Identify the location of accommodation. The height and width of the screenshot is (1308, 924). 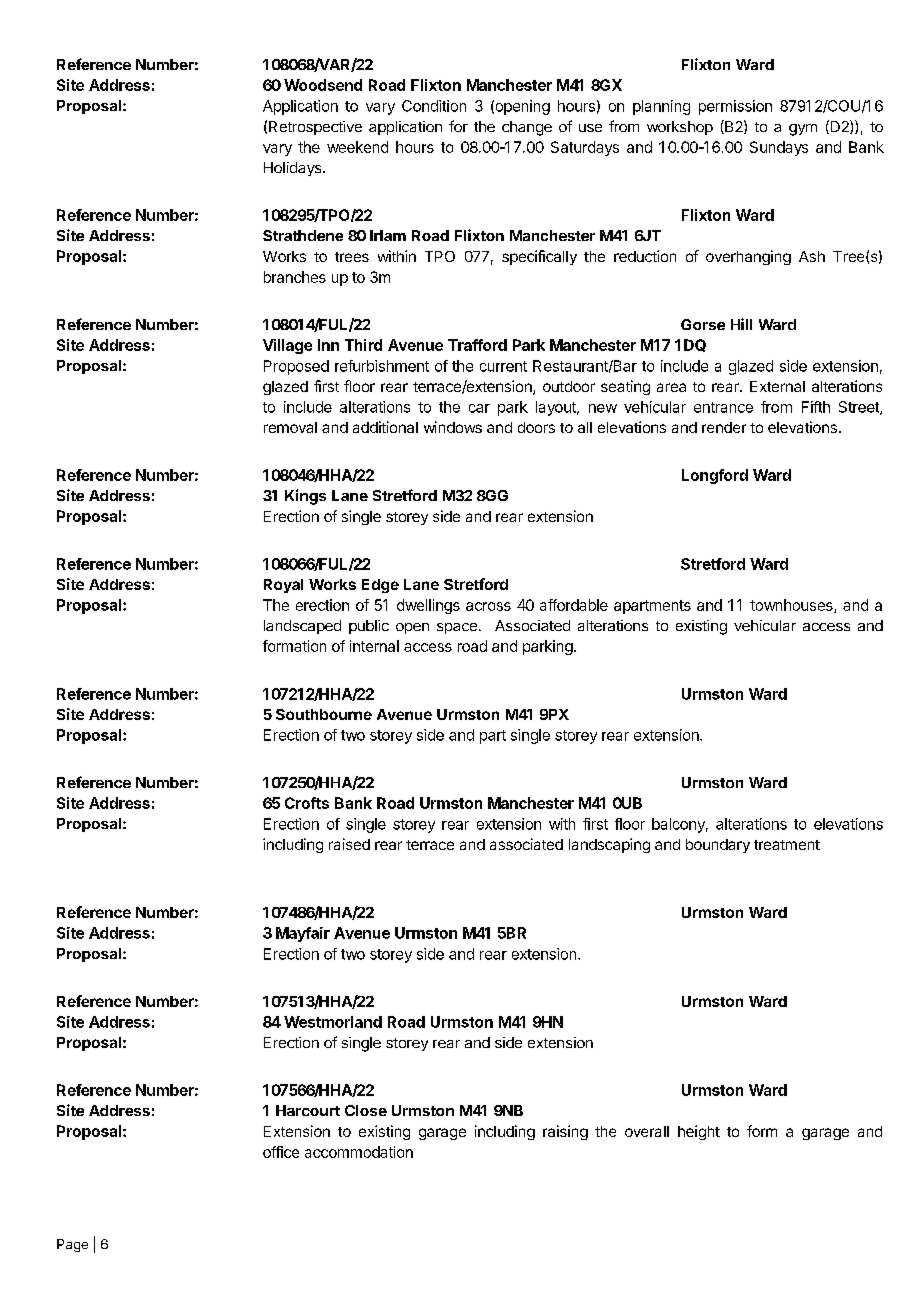
(359, 1152).
